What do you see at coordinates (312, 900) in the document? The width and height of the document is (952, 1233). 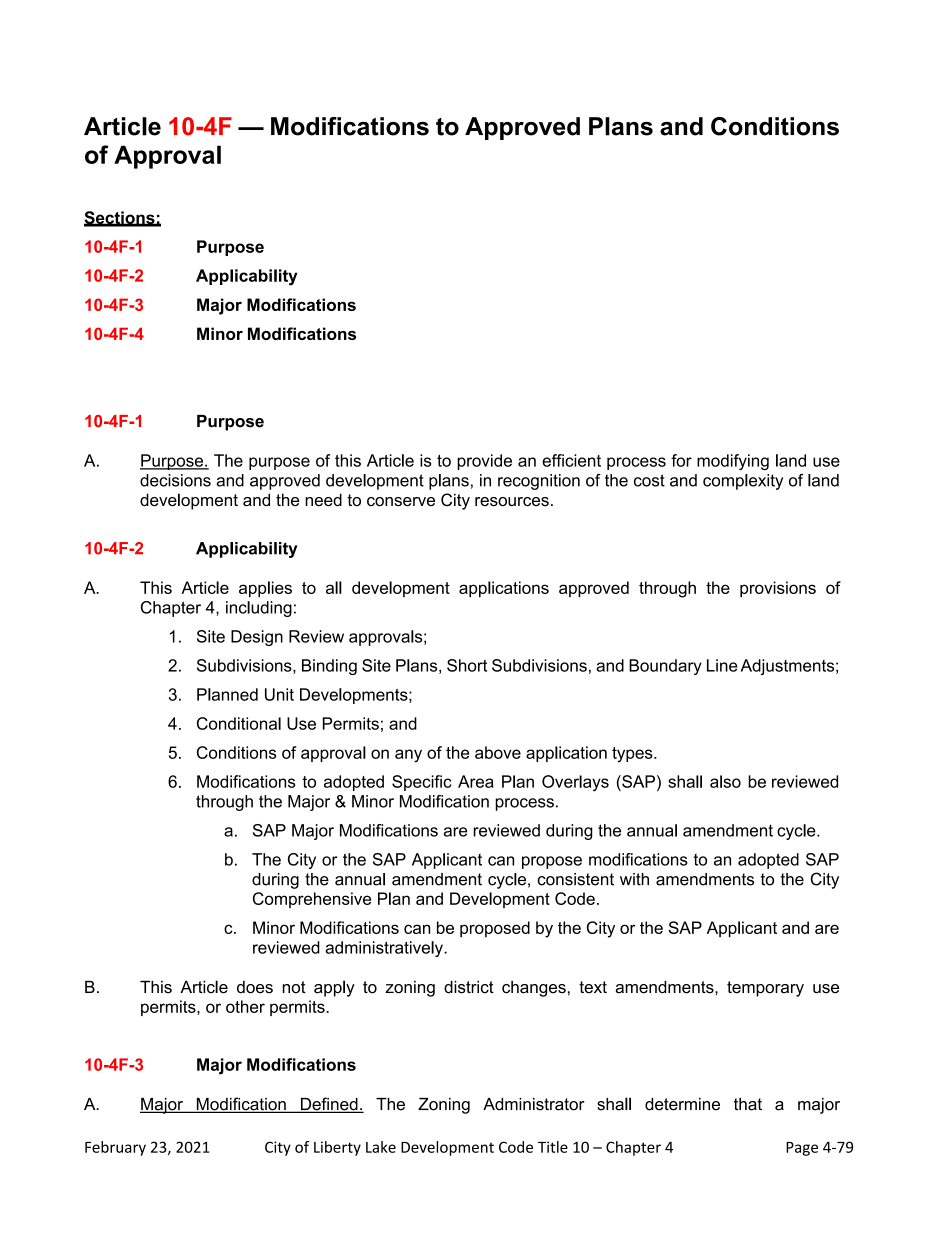 I see `Comprehensive` at bounding box center [312, 900].
